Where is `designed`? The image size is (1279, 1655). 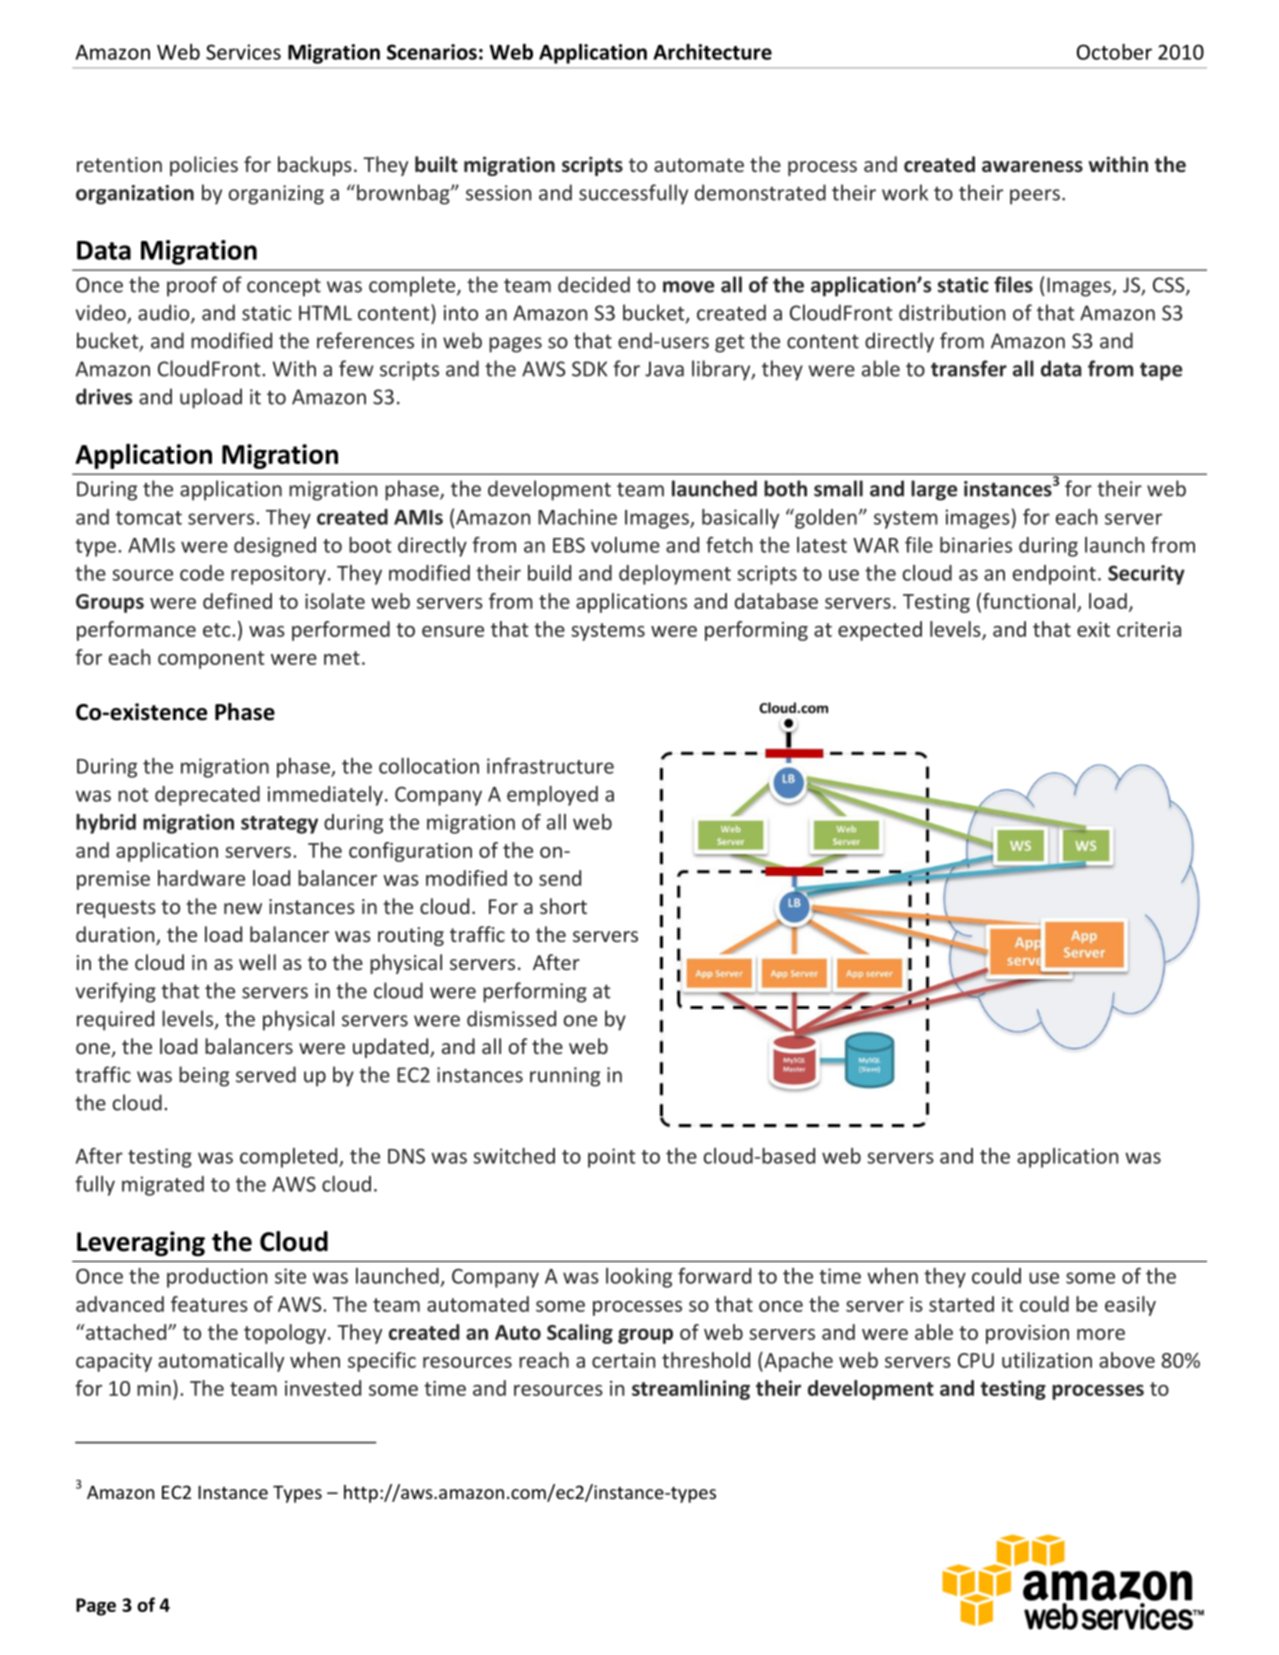
designed is located at coordinates (275, 547).
